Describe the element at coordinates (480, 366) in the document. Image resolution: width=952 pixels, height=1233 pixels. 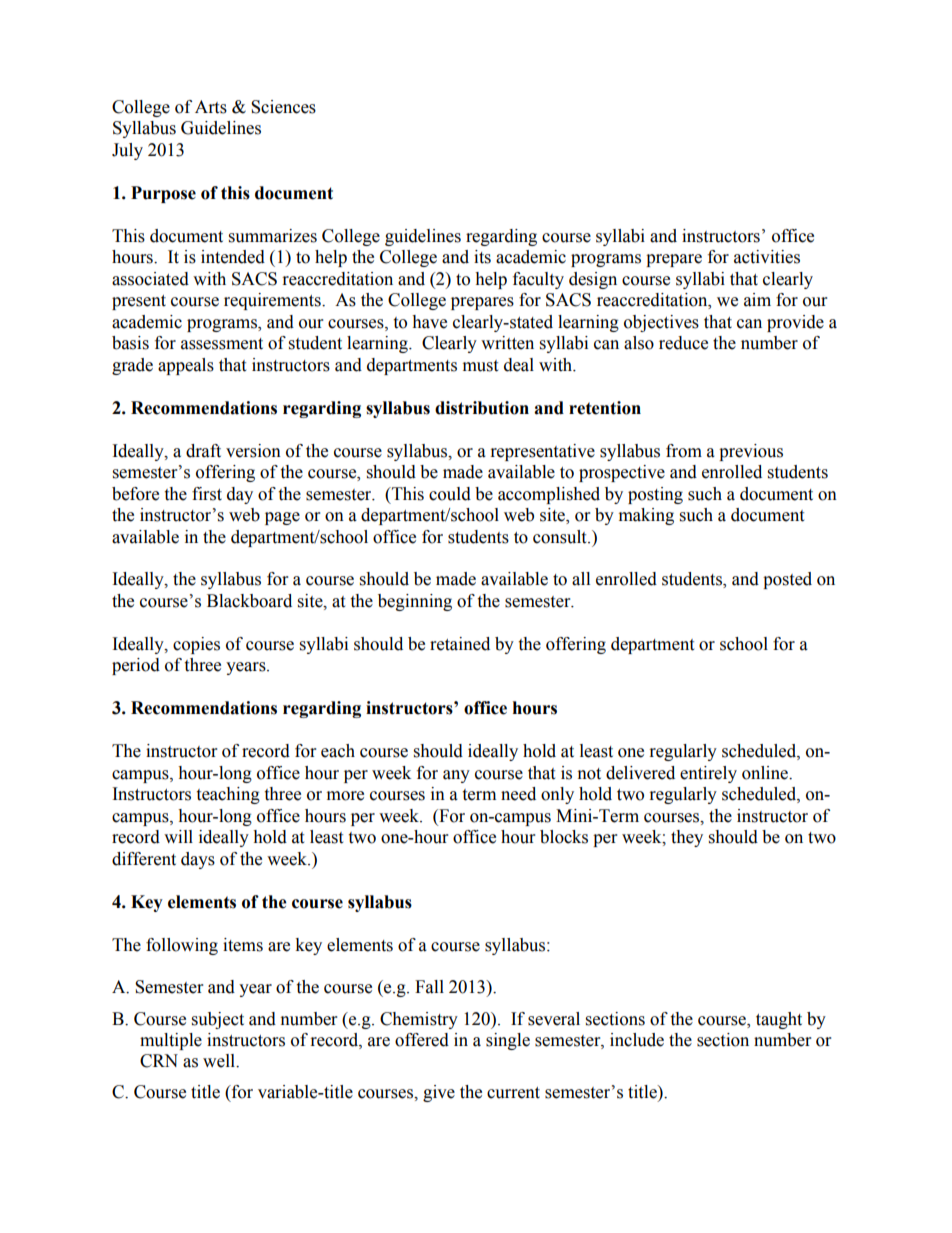
I see `must` at that location.
